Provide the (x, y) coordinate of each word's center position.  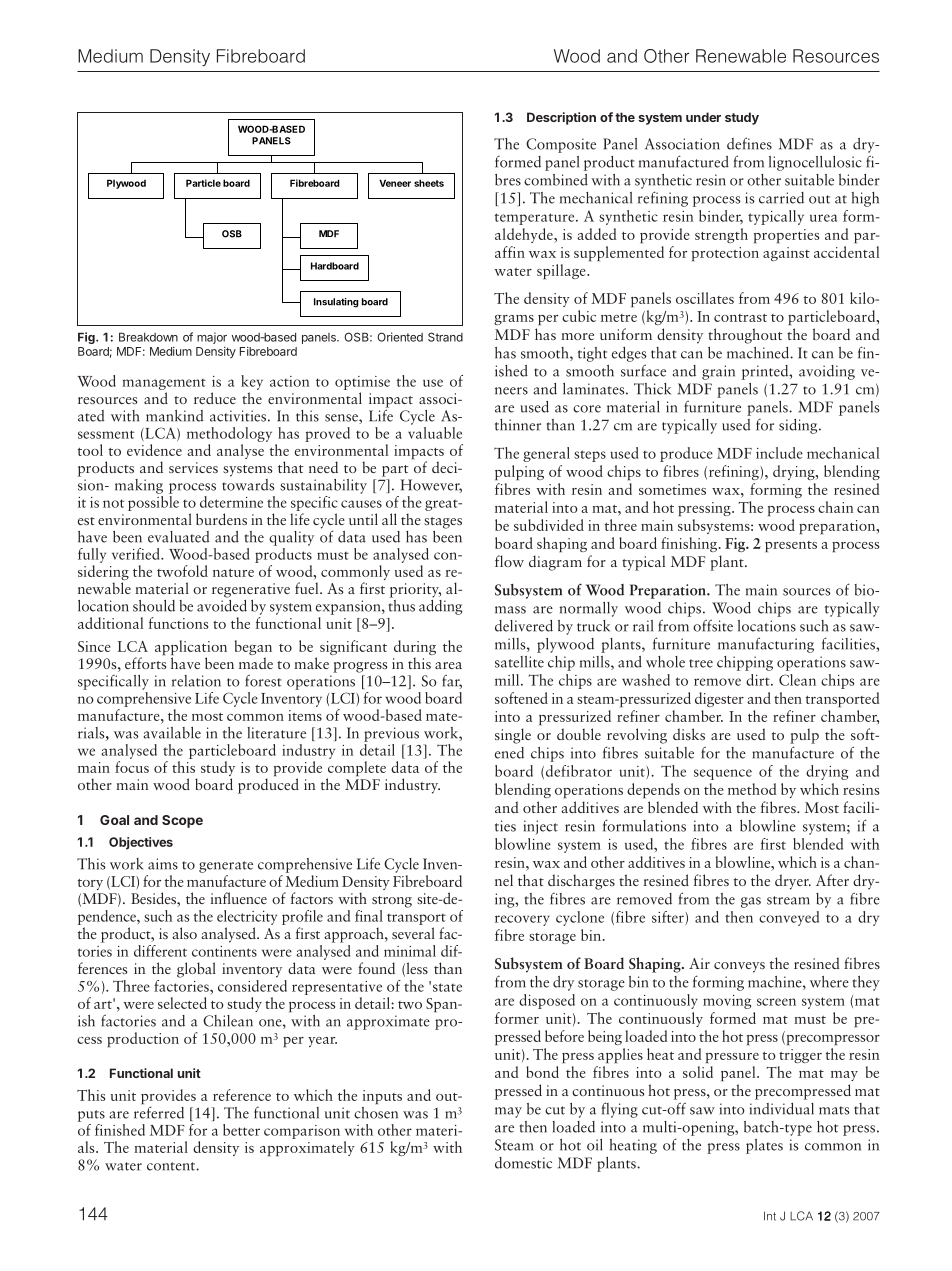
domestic (523, 1163)
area (448, 665)
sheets (429, 183)
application (191, 649)
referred (159, 1112)
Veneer (395, 183)
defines (749, 143)
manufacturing (766, 645)
